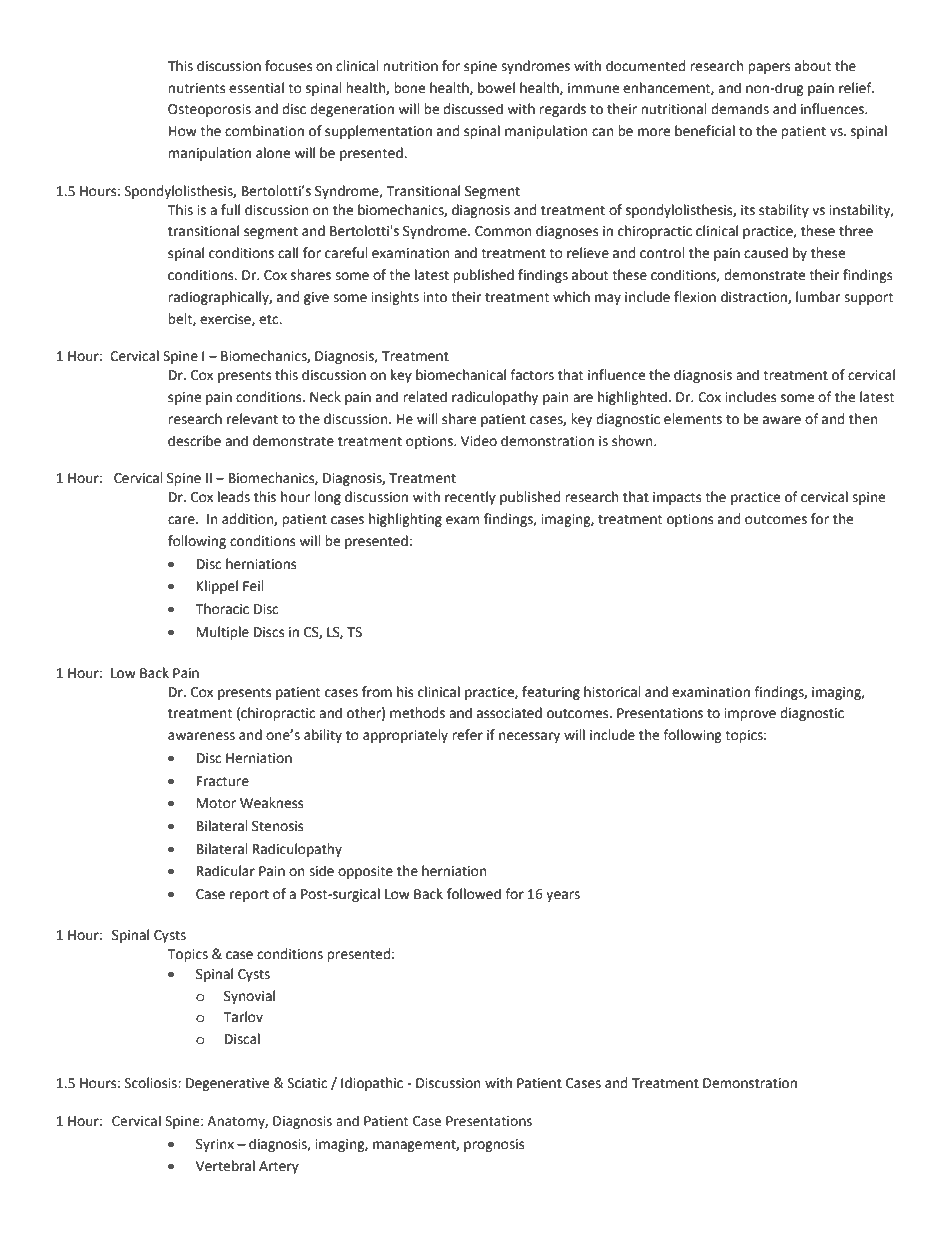  I want to click on papers, so click(769, 68).
